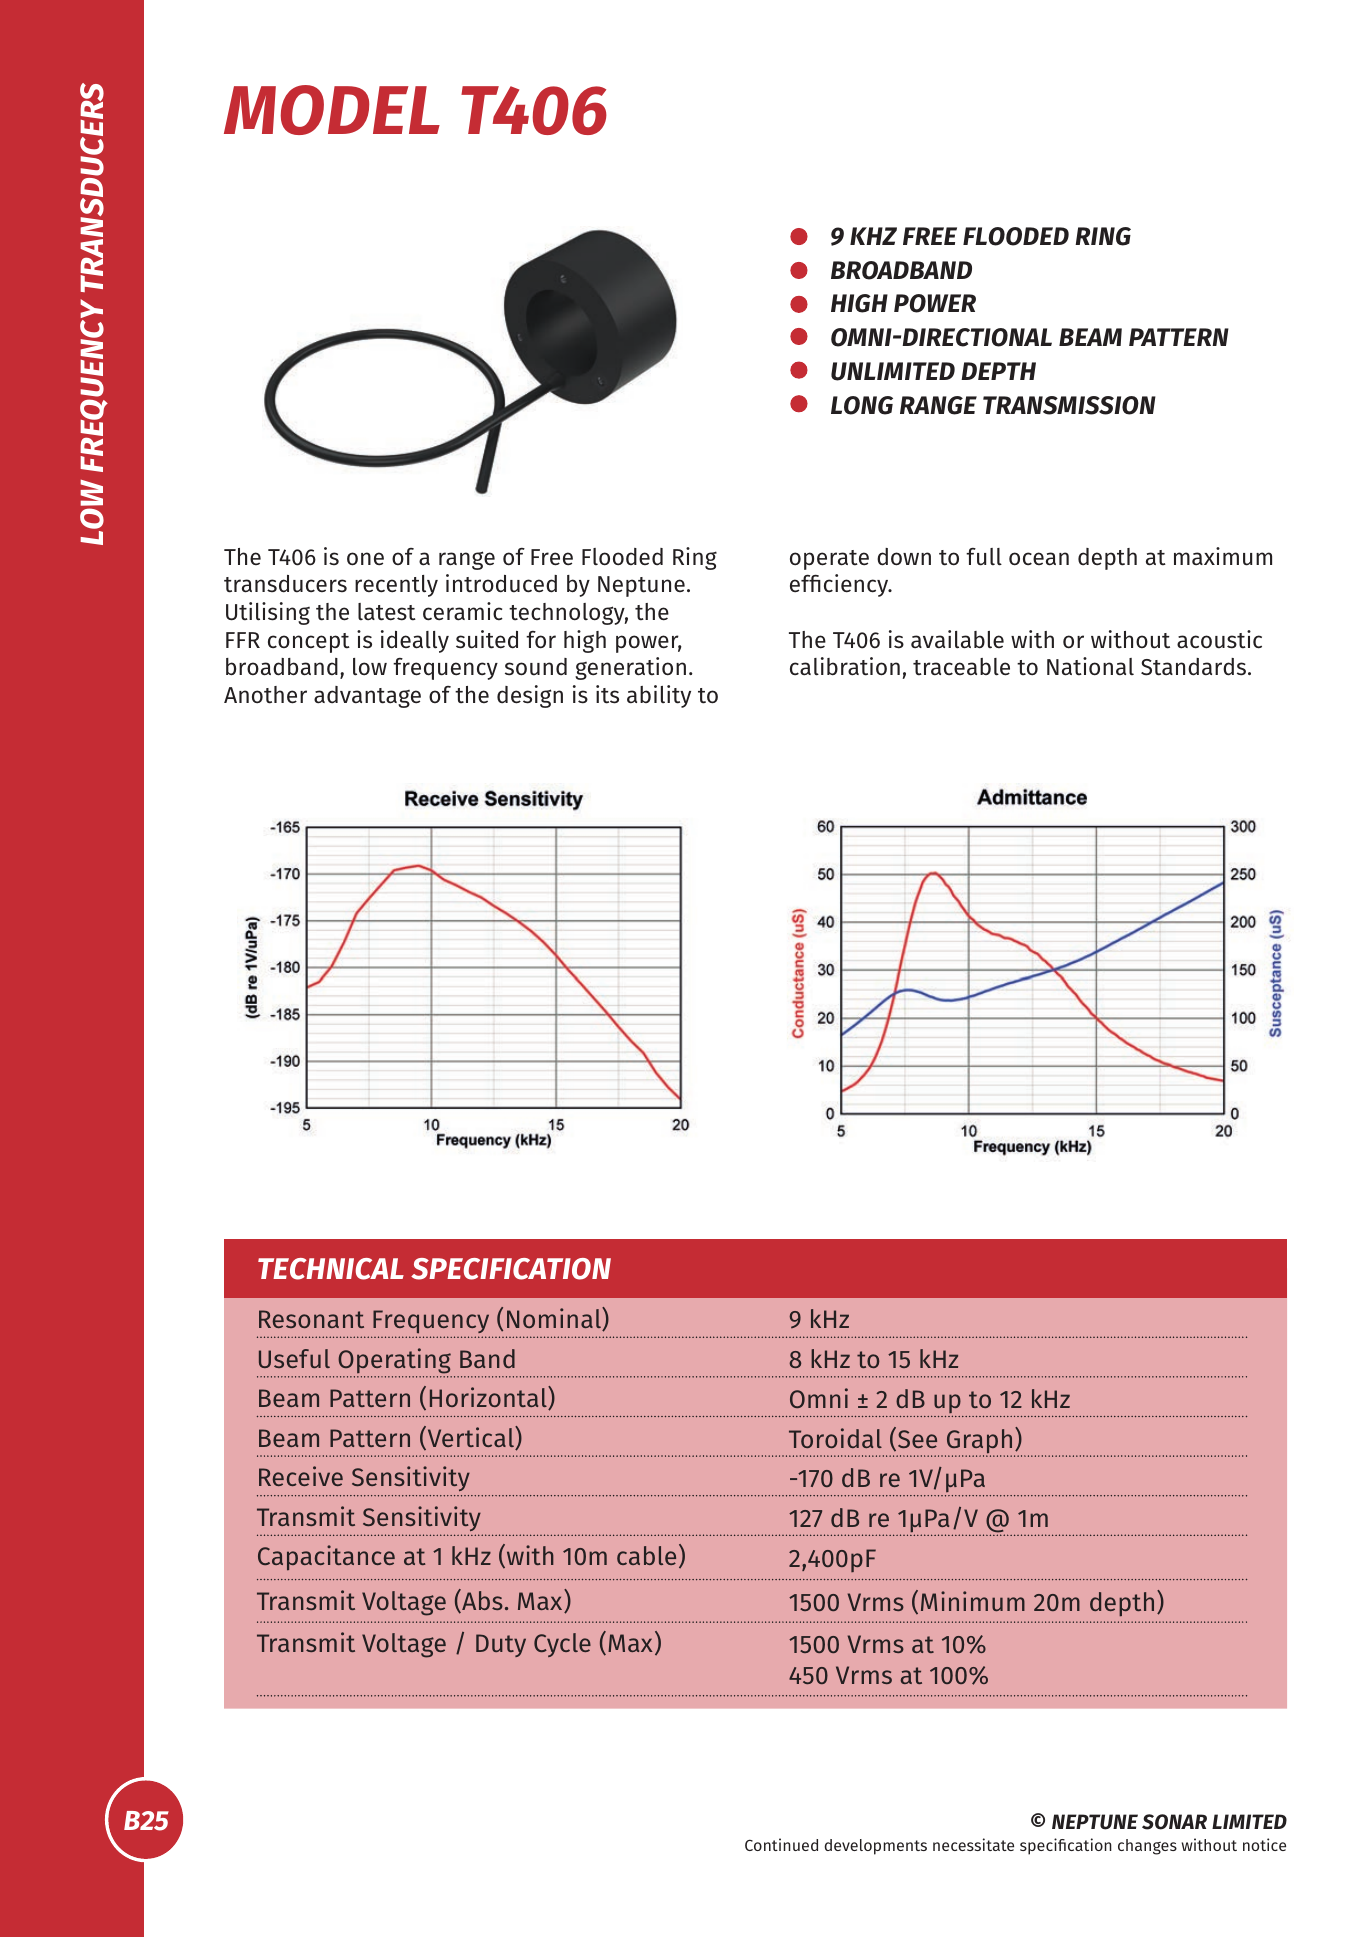 This screenshot has width=1370, height=1937. What do you see at coordinates (781, 1844) in the screenshot?
I see `Continued` at bounding box center [781, 1844].
